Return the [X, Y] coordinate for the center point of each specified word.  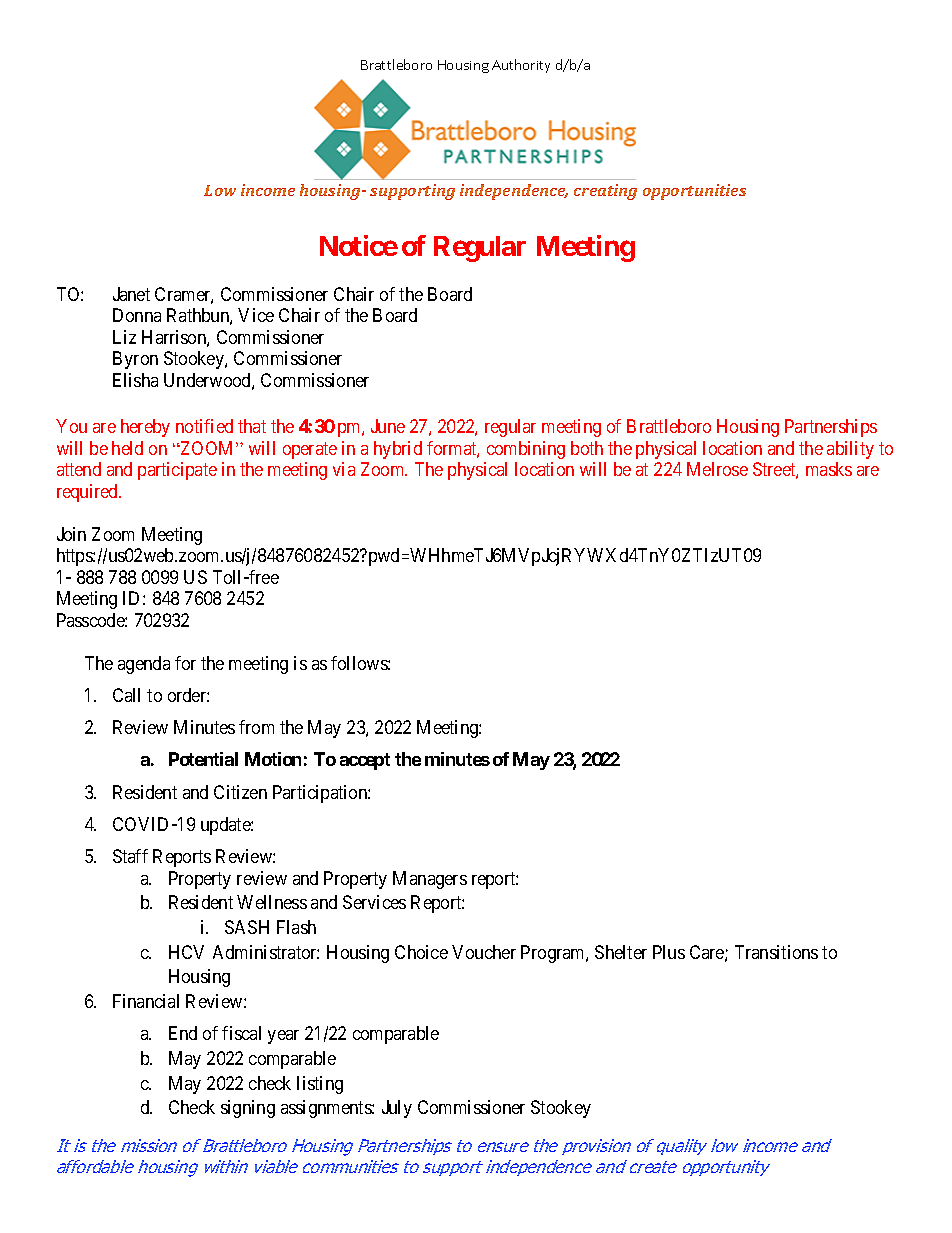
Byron [135, 360]
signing [248, 1109]
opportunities [694, 192]
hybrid [398, 450]
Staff [130, 856]
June [388, 426]
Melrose [717, 469]
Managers [430, 880]
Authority [521, 66]
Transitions [776, 952]
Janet [131, 294]
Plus [669, 952]
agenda [144, 665]
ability [850, 450]
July [397, 1109]
